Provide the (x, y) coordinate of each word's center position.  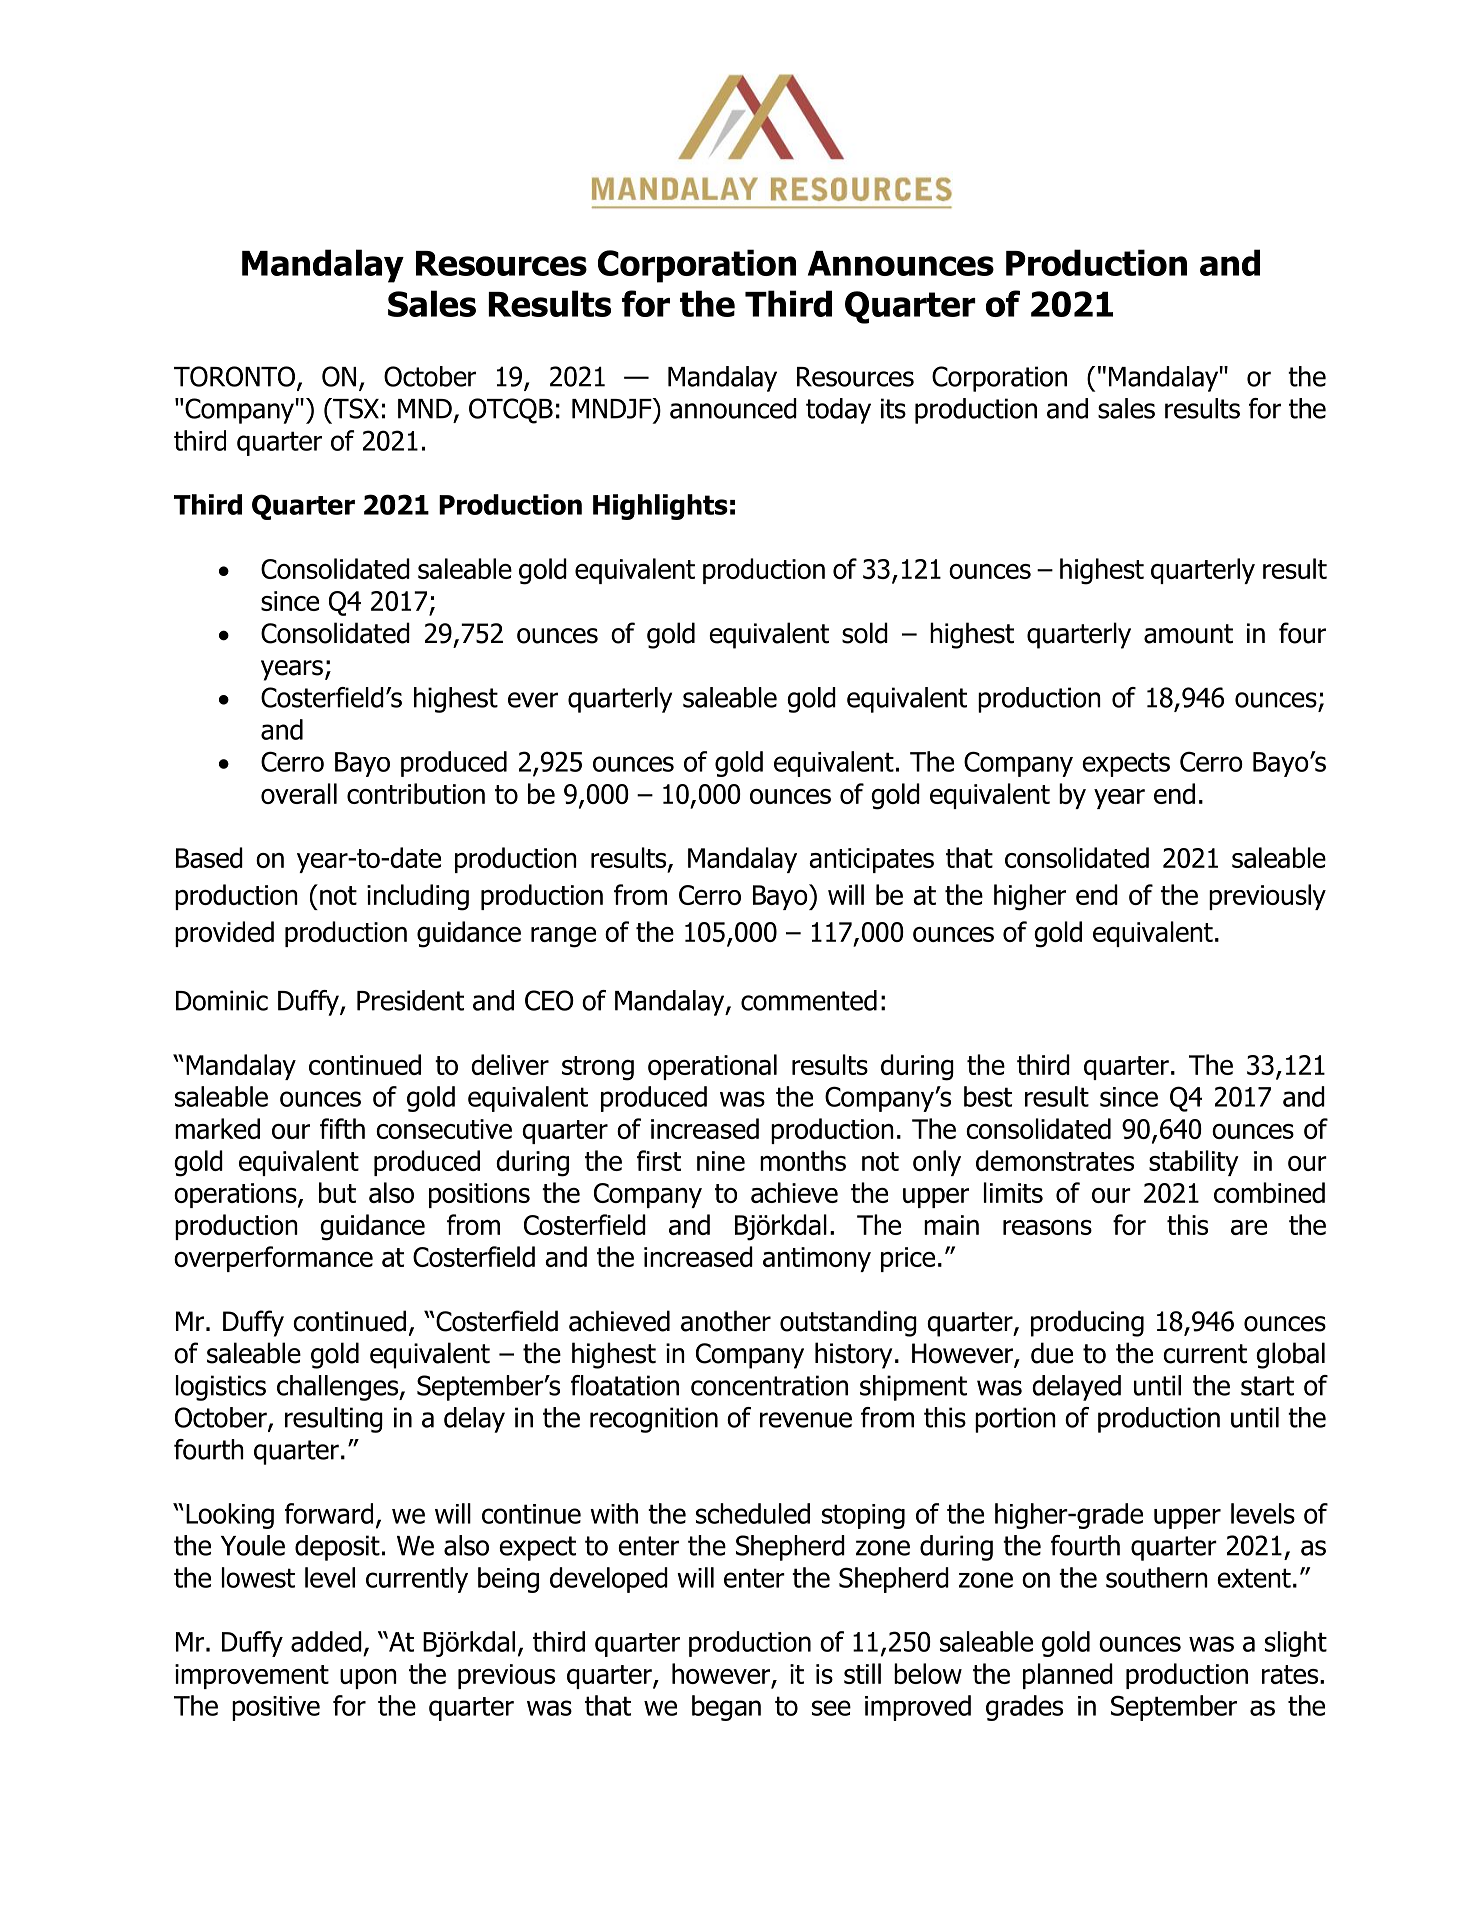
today (838, 411)
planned (1068, 1676)
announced (733, 408)
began (726, 1708)
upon (368, 1679)
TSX (355, 408)
